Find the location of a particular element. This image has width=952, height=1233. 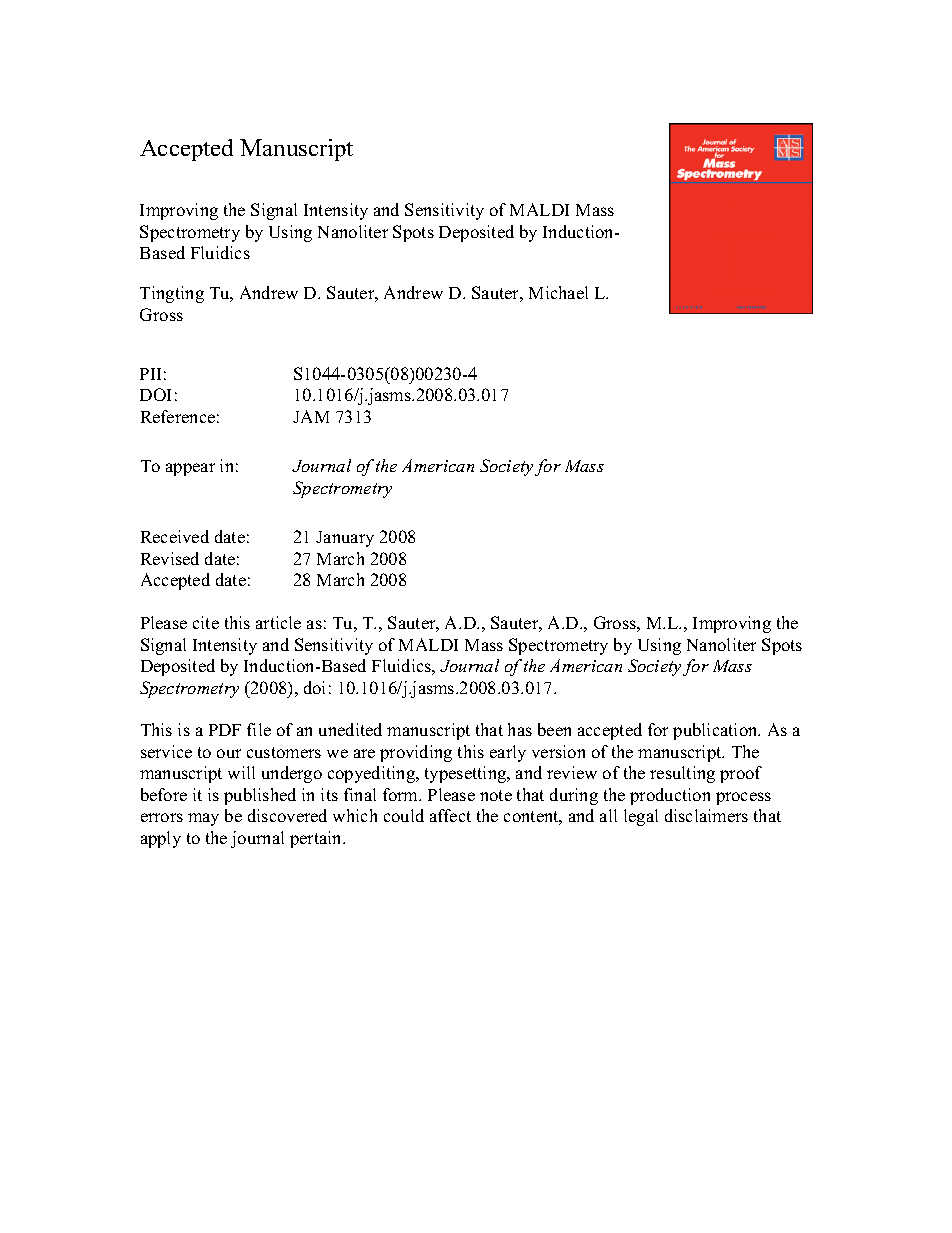

may is located at coordinates (203, 819).
